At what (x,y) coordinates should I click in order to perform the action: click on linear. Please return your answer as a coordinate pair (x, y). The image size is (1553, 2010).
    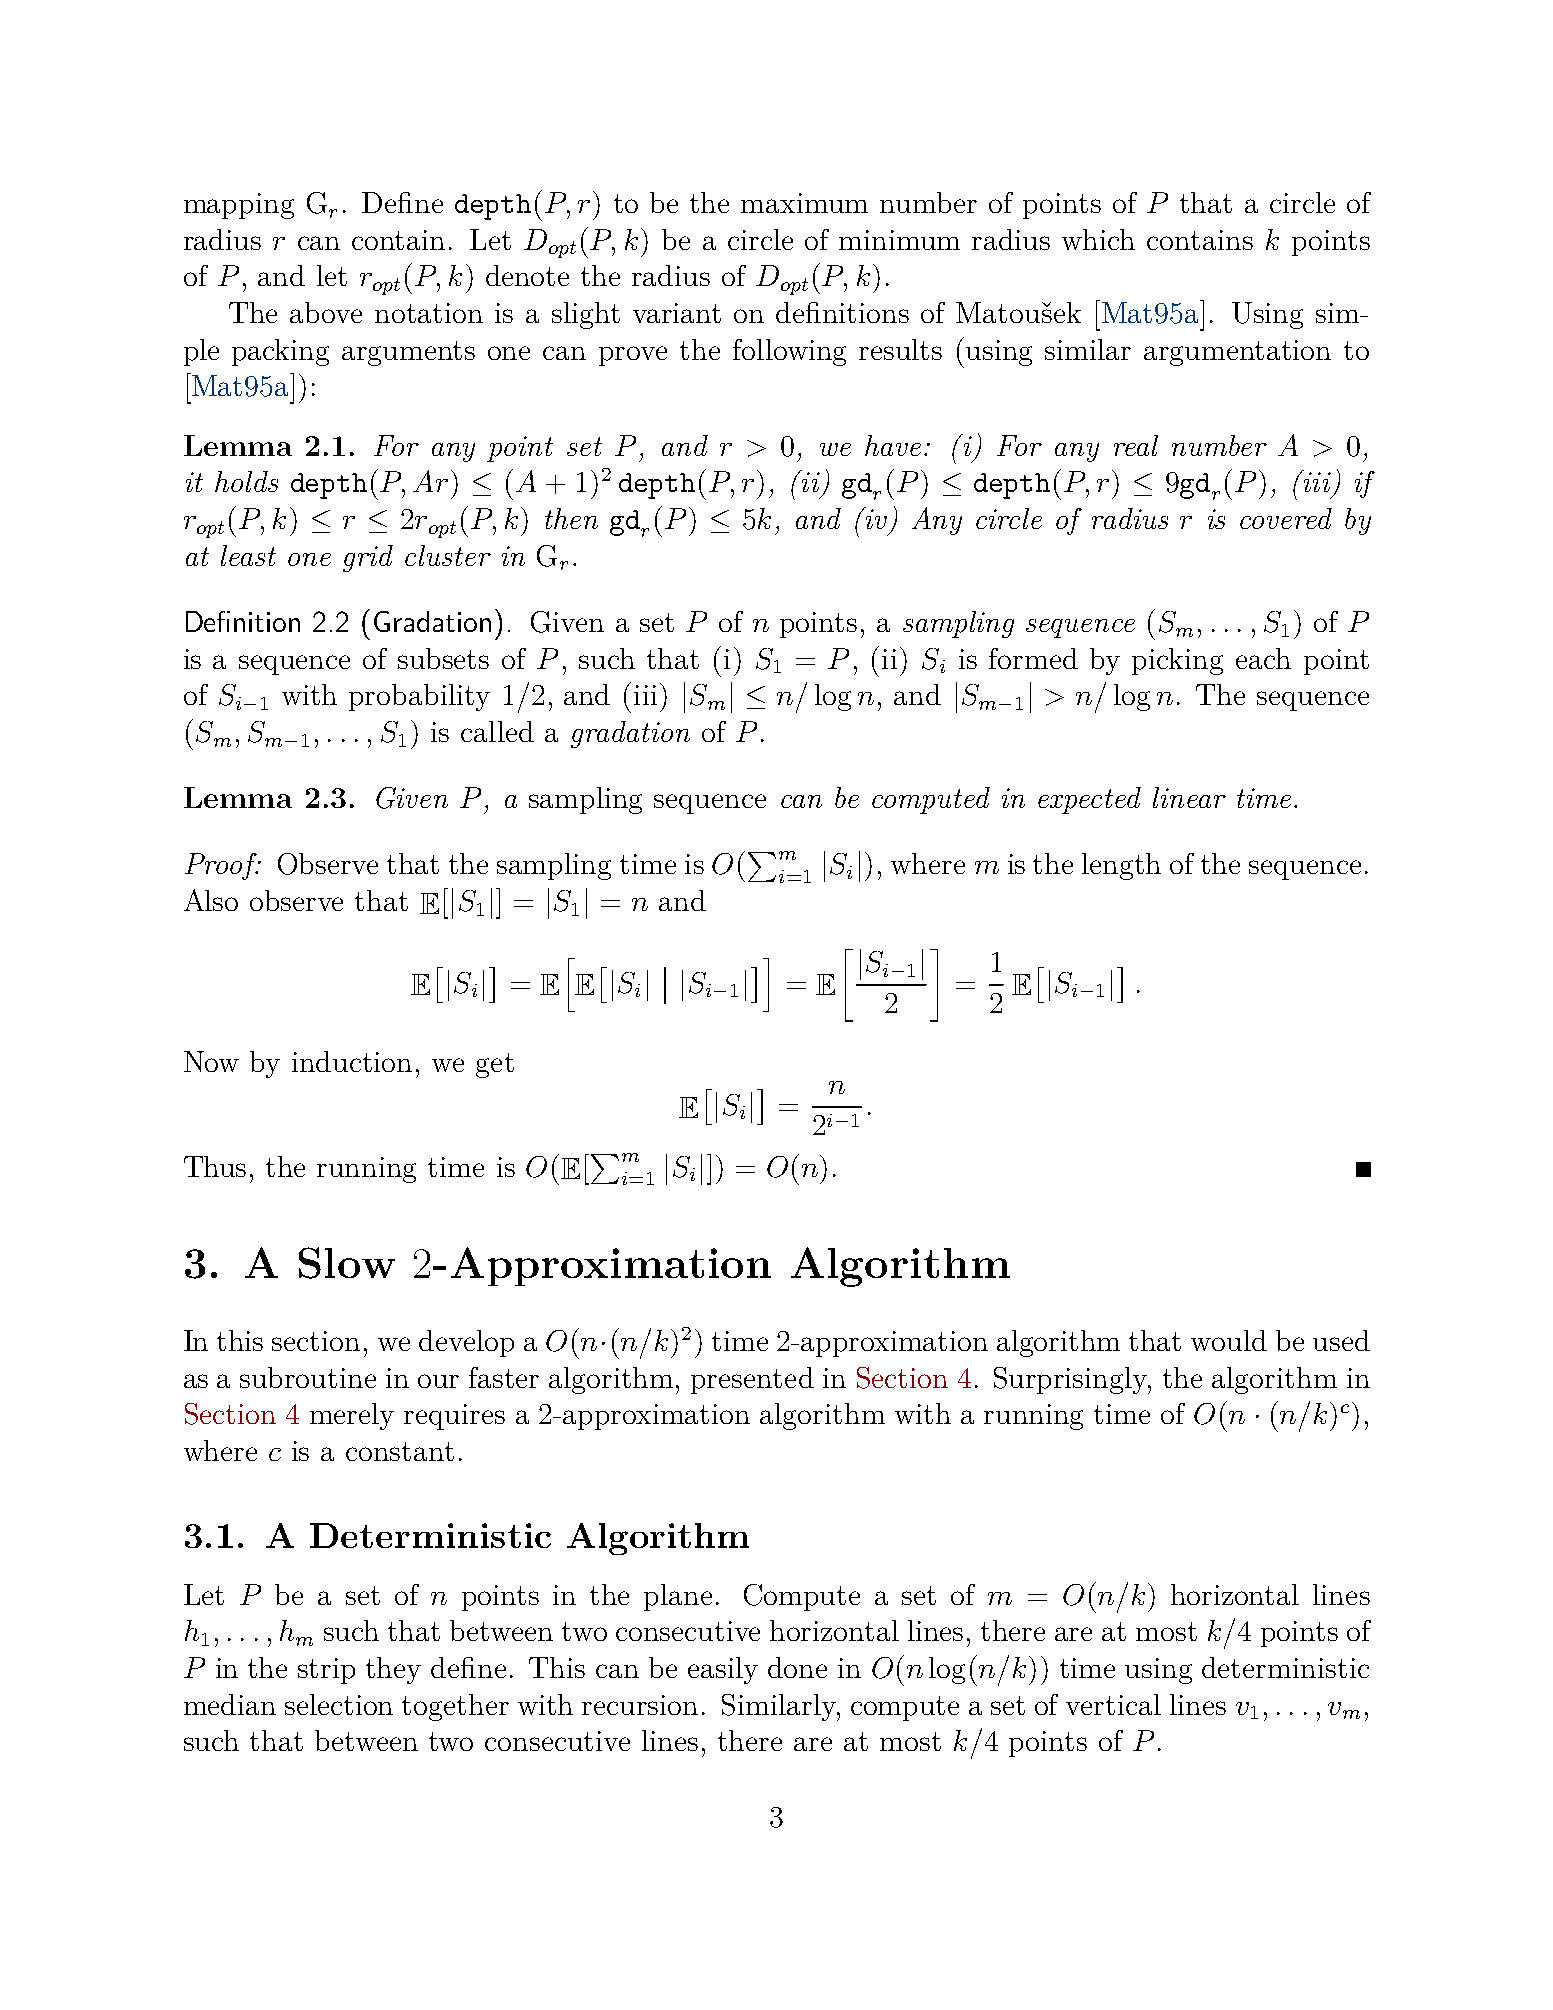
    Looking at the image, I should click on (1189, 797).
